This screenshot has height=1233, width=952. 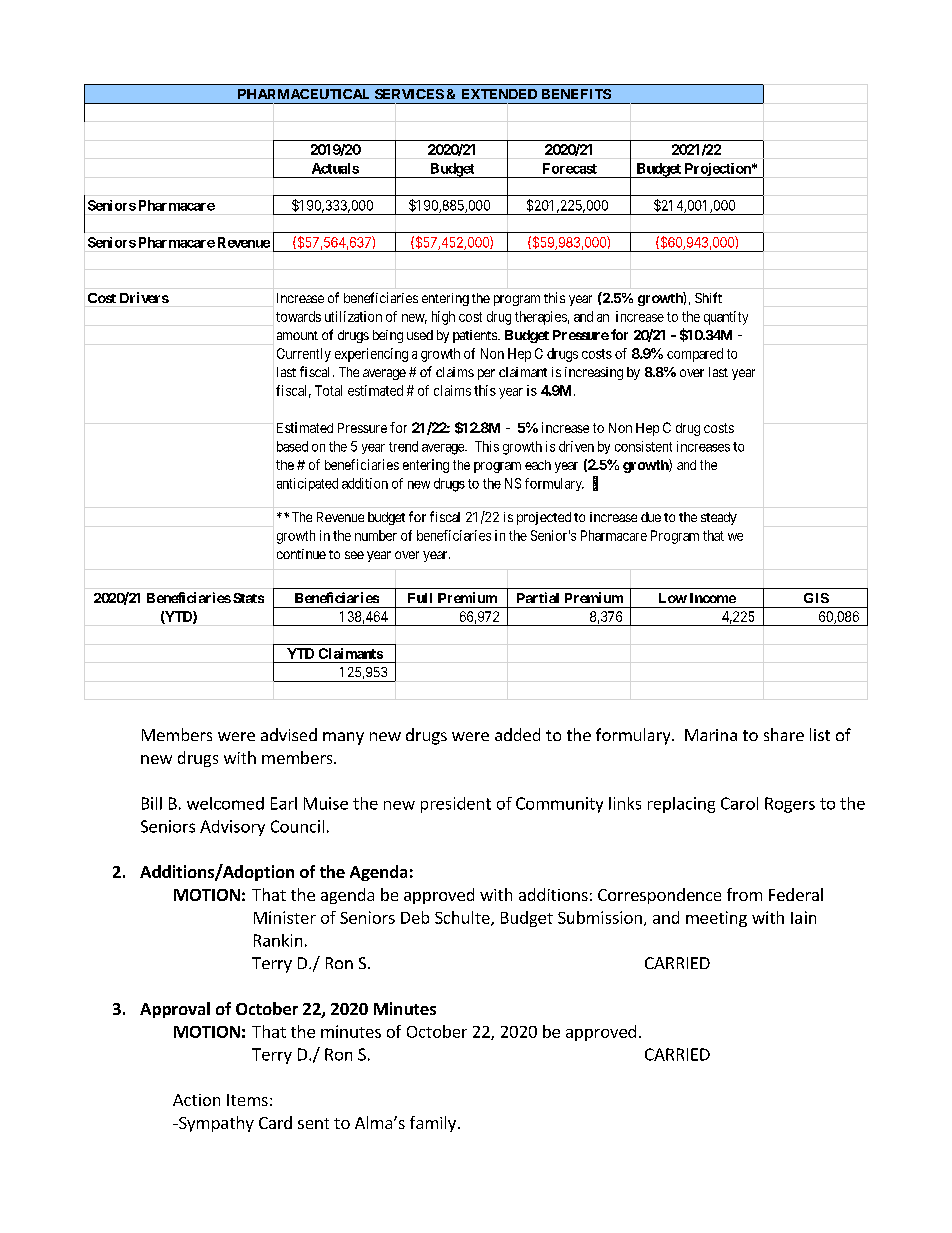 What do you see at coordinates (576, 94) in the screenshot?
I see `BENEFITS` at bounding box center [576, 94].
